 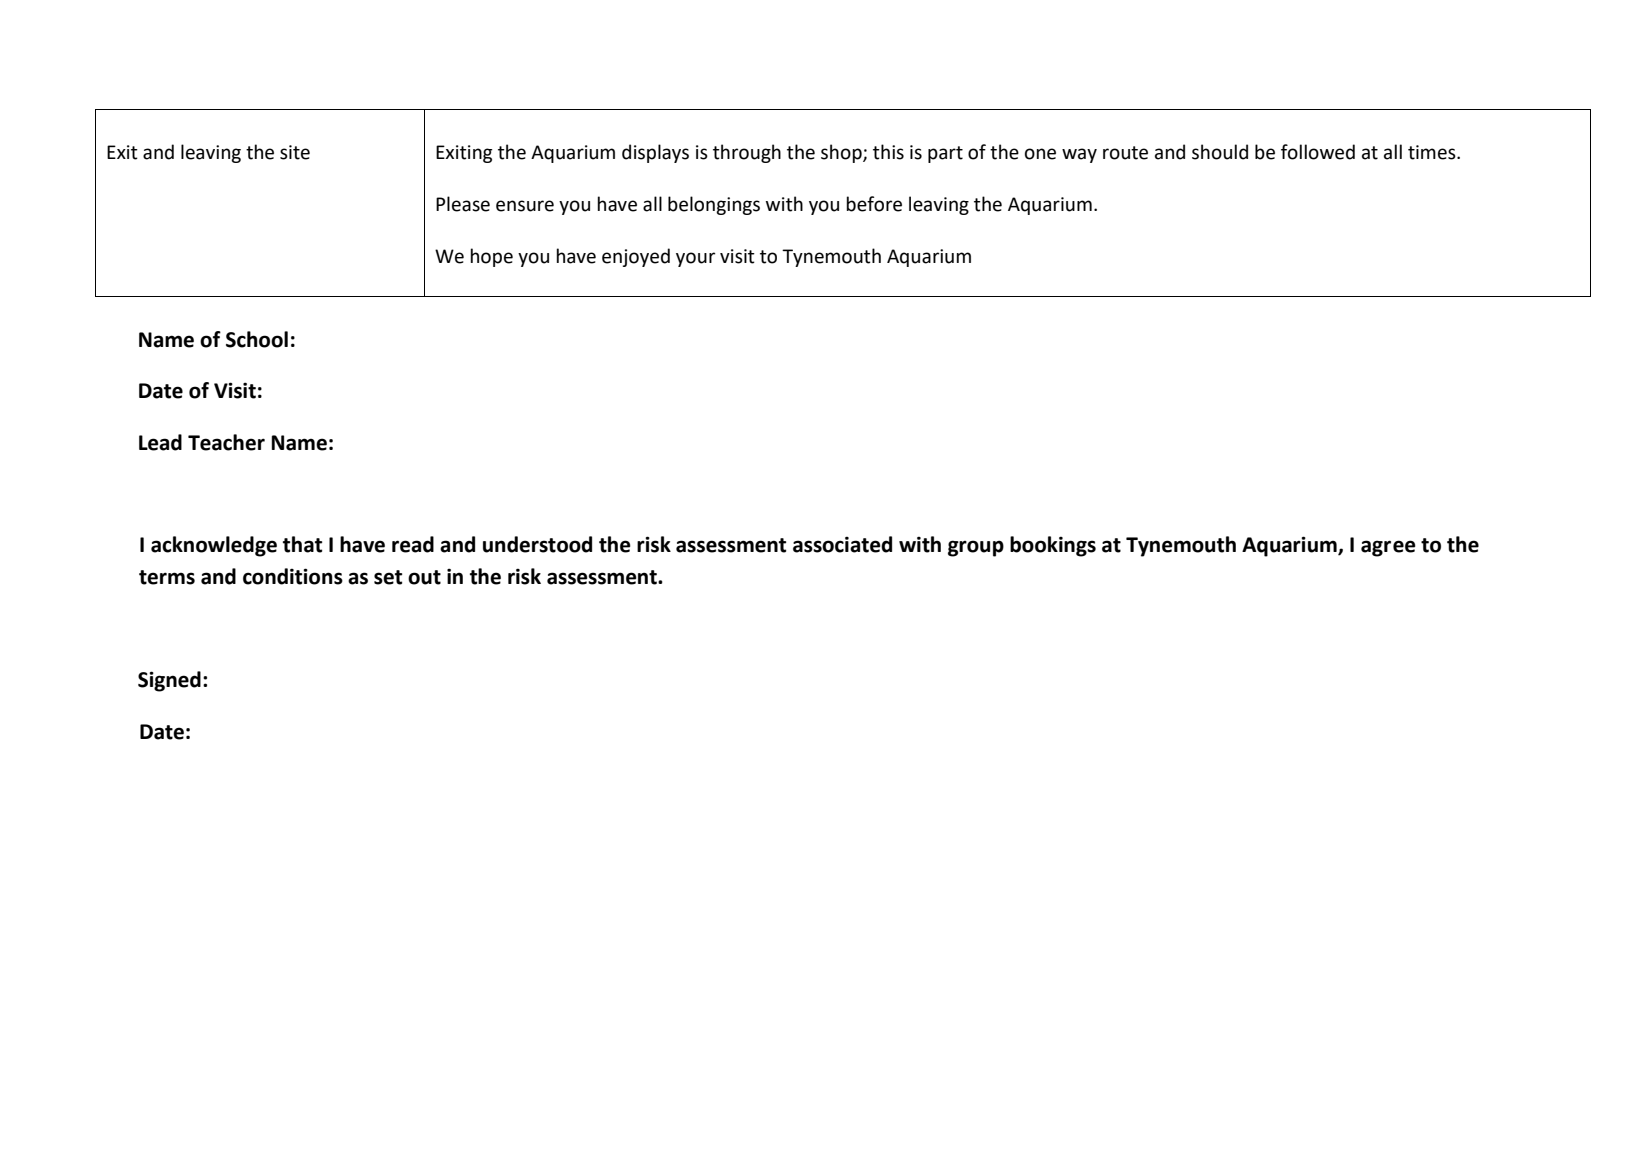 I want to click on shop, so click(x=842, y=153).
